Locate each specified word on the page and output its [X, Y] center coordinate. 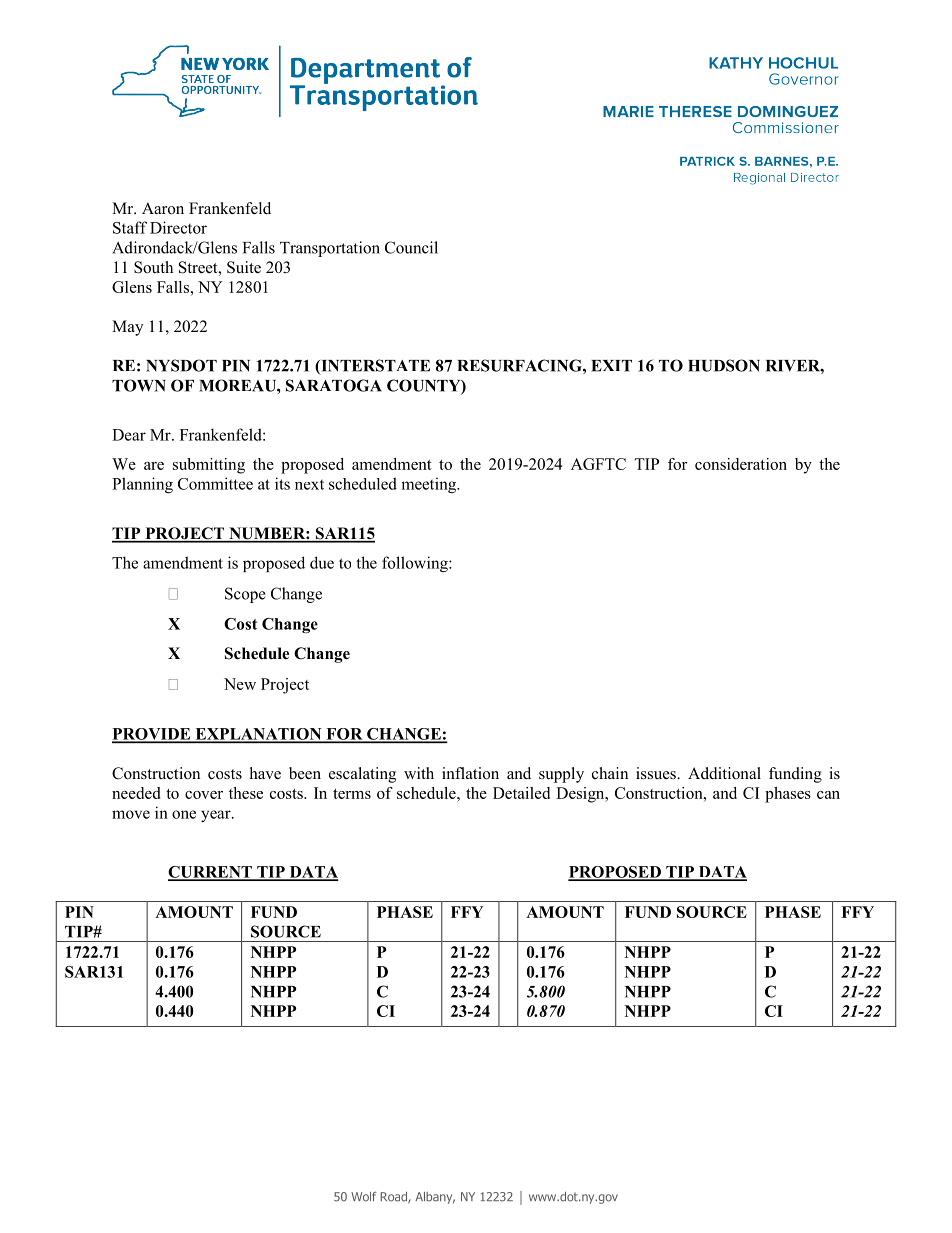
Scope [245, 595]
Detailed [521, 793]
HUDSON [724, 365]
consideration [741, 464]
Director [178, 227]
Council [411, 247]
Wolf [364, 1197]
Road [394, 1198]
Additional [724, 773]
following [416, 564]
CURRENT [211, 873]
